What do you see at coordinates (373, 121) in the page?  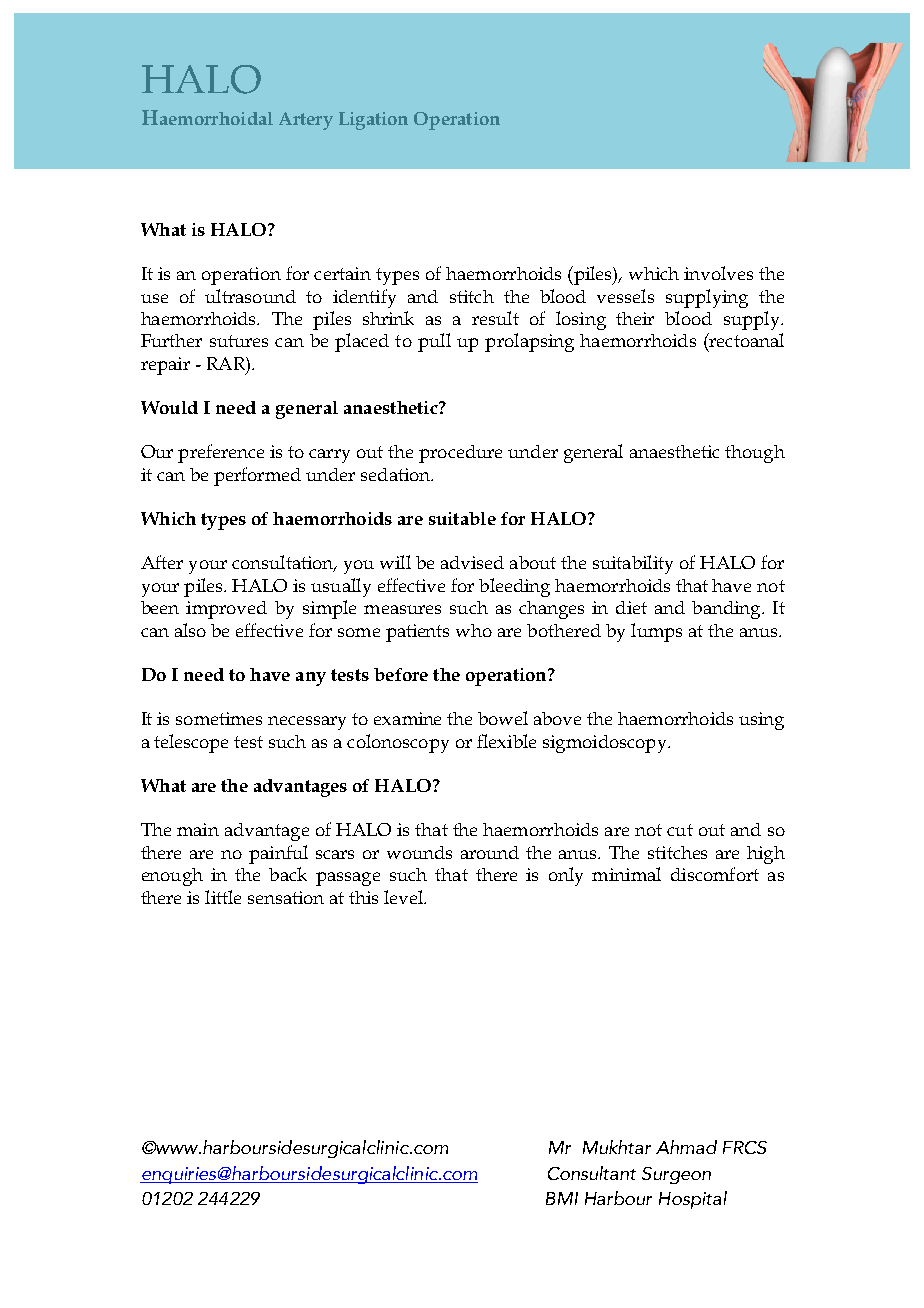 I see `Ligation` at bounding box center [373, 121].
